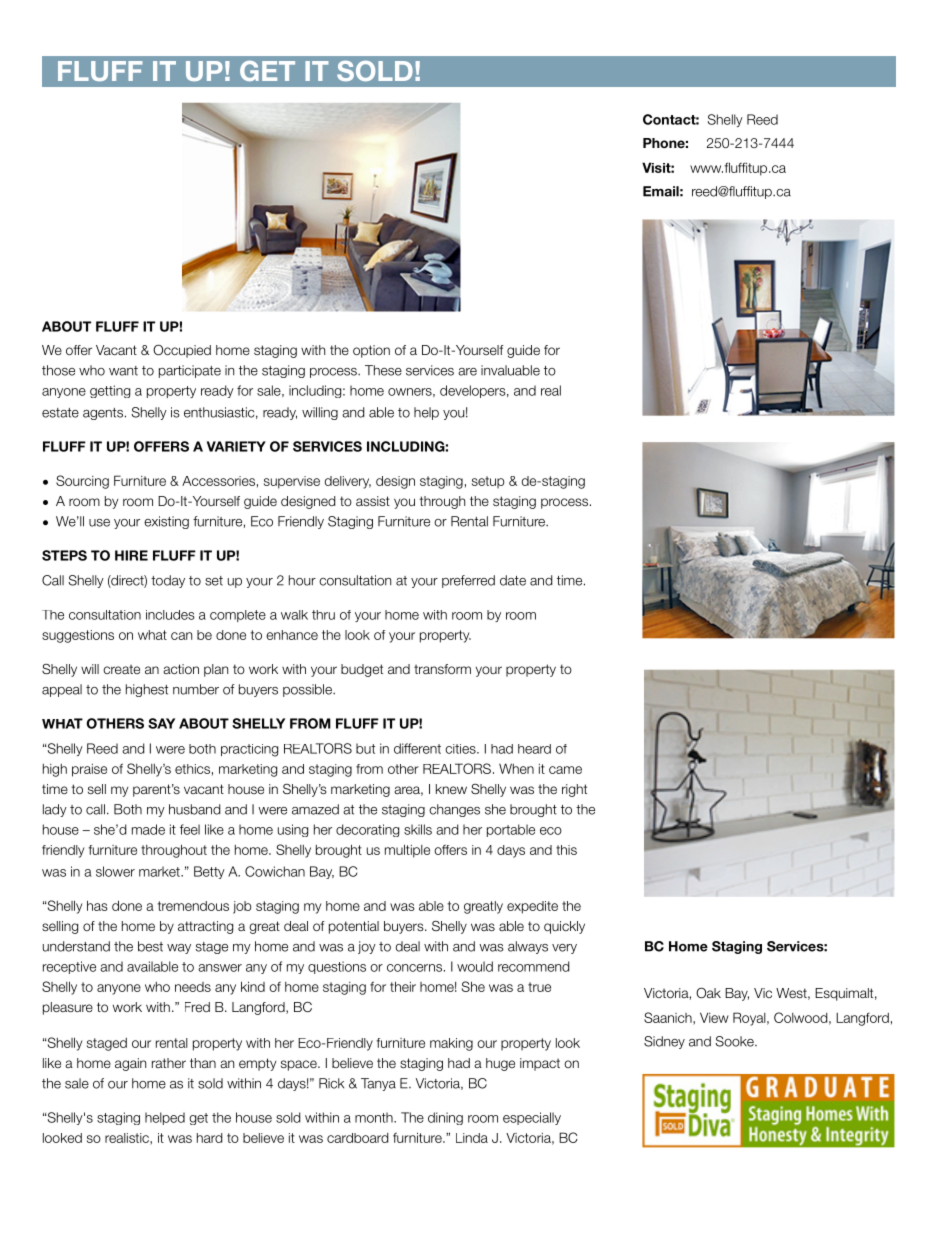  What do you see at coordinates (150, 946) in the image?
I see `best` at bounding box center [150, 946].
